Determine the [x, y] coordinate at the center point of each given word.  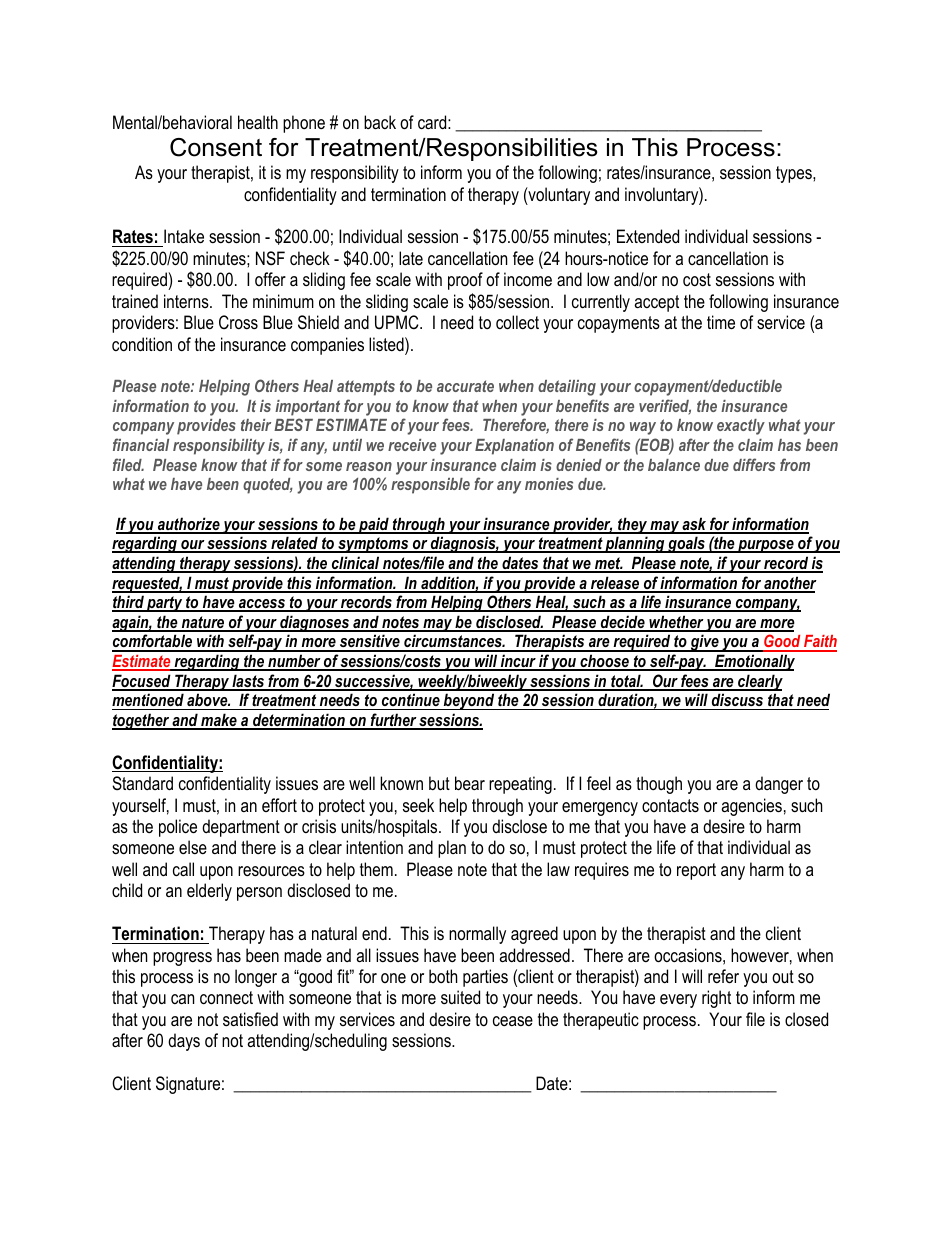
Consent [216, 147]
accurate [465, 386]
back [380, 122]
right [716, 999]
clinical [355, 564]
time [721, 322]
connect [226, 998]
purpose [766, 546]
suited [460, 997]
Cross [238, 322]
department [241, 828]
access [262, 605]
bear [470, 783]
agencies [751, 807]
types [795, 174]
